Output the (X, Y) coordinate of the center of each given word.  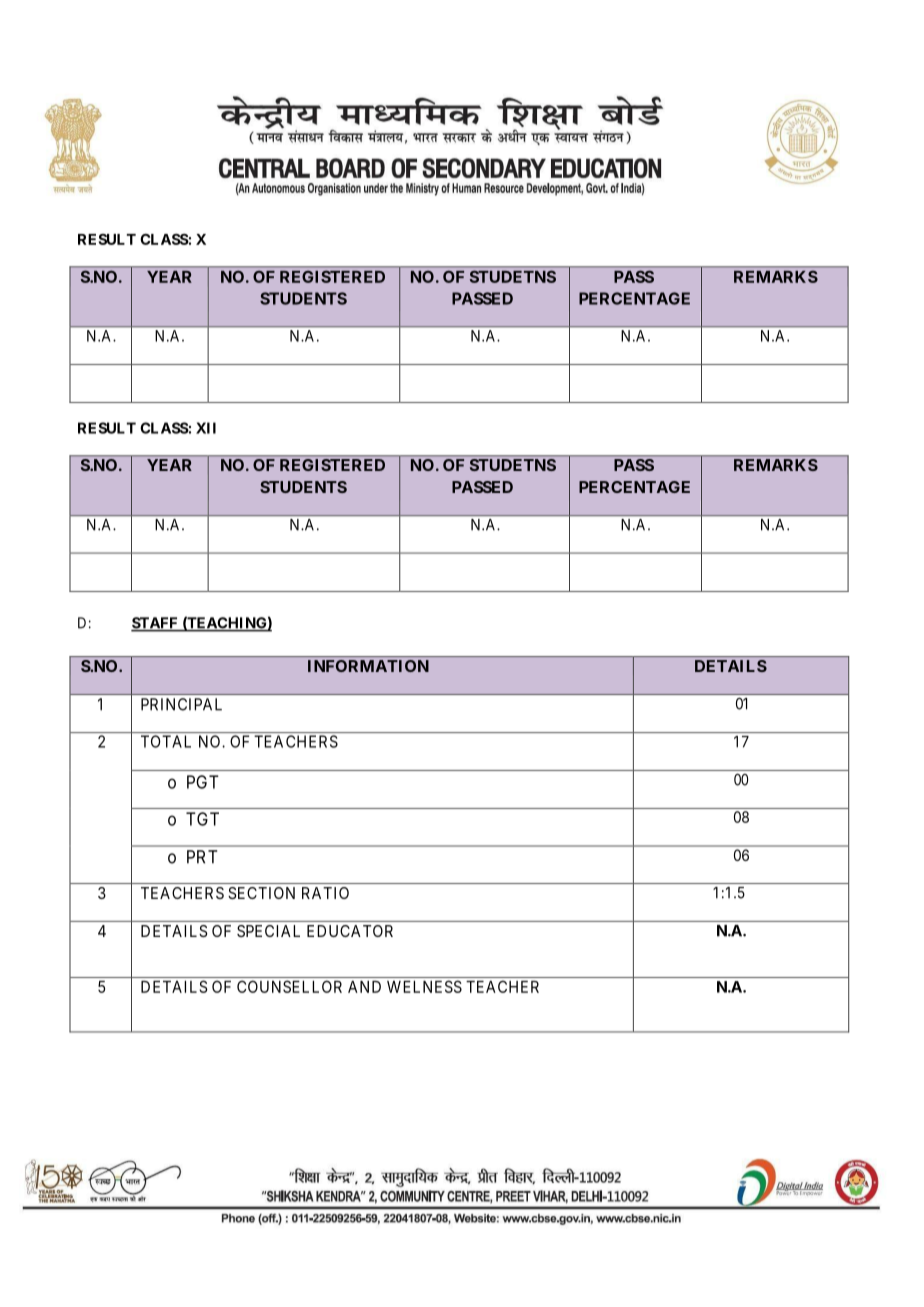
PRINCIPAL (181, 704)
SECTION (261, 893)
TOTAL (166, 741)
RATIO (325, 893)
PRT (202, 857)
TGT (202, 819)
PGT (203, 782)
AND (364, 987)
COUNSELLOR (289, 986)
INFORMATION (368, 666)
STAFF (155, 624)
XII (206, 428)
